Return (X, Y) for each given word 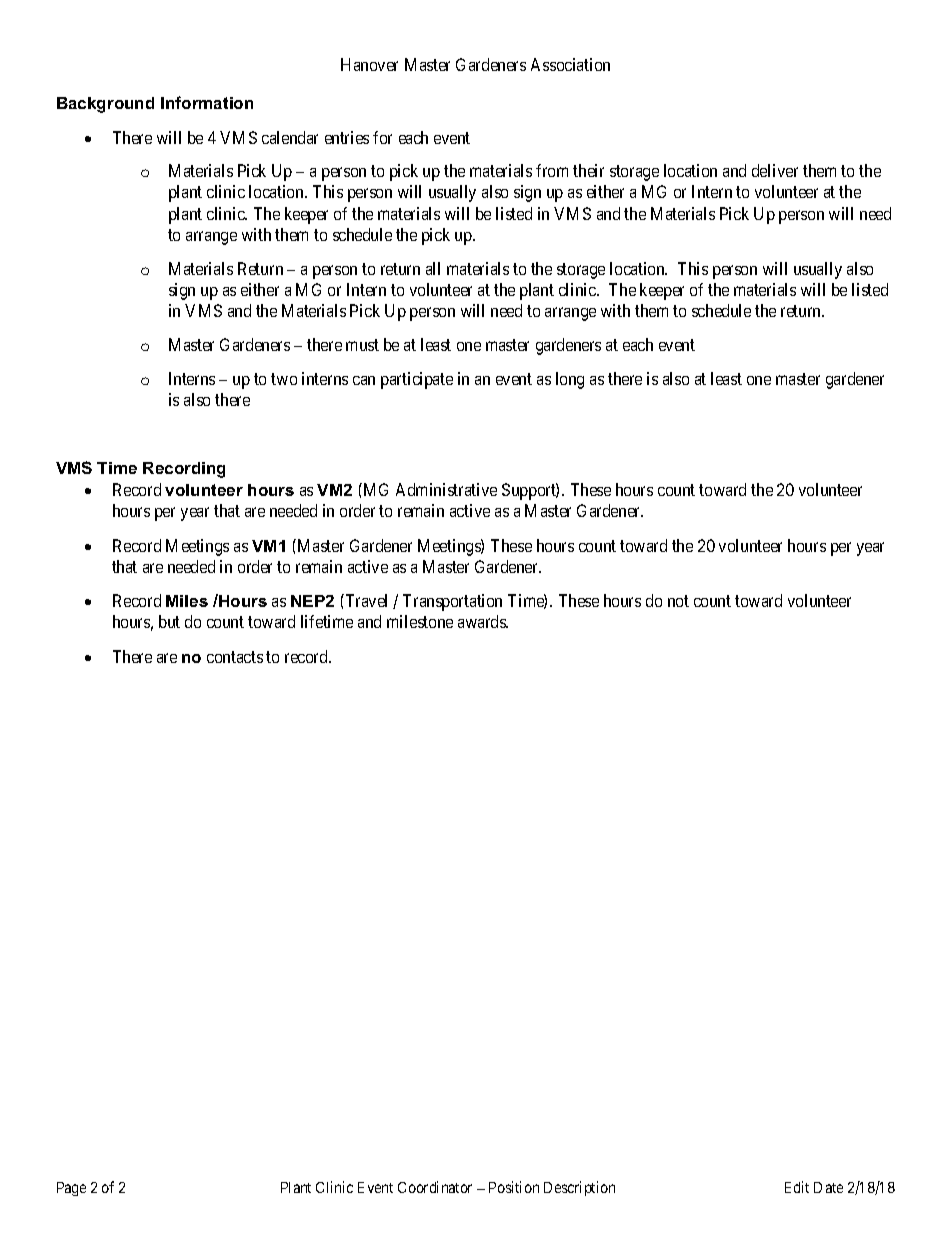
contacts (235, 657)
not (678, 601)
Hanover (369, 64)
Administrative (446, 489)
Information (207, 102)
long (570, 380)
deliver (775, 170)
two (284, 379)
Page (71, 1189)
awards (483, 621)
